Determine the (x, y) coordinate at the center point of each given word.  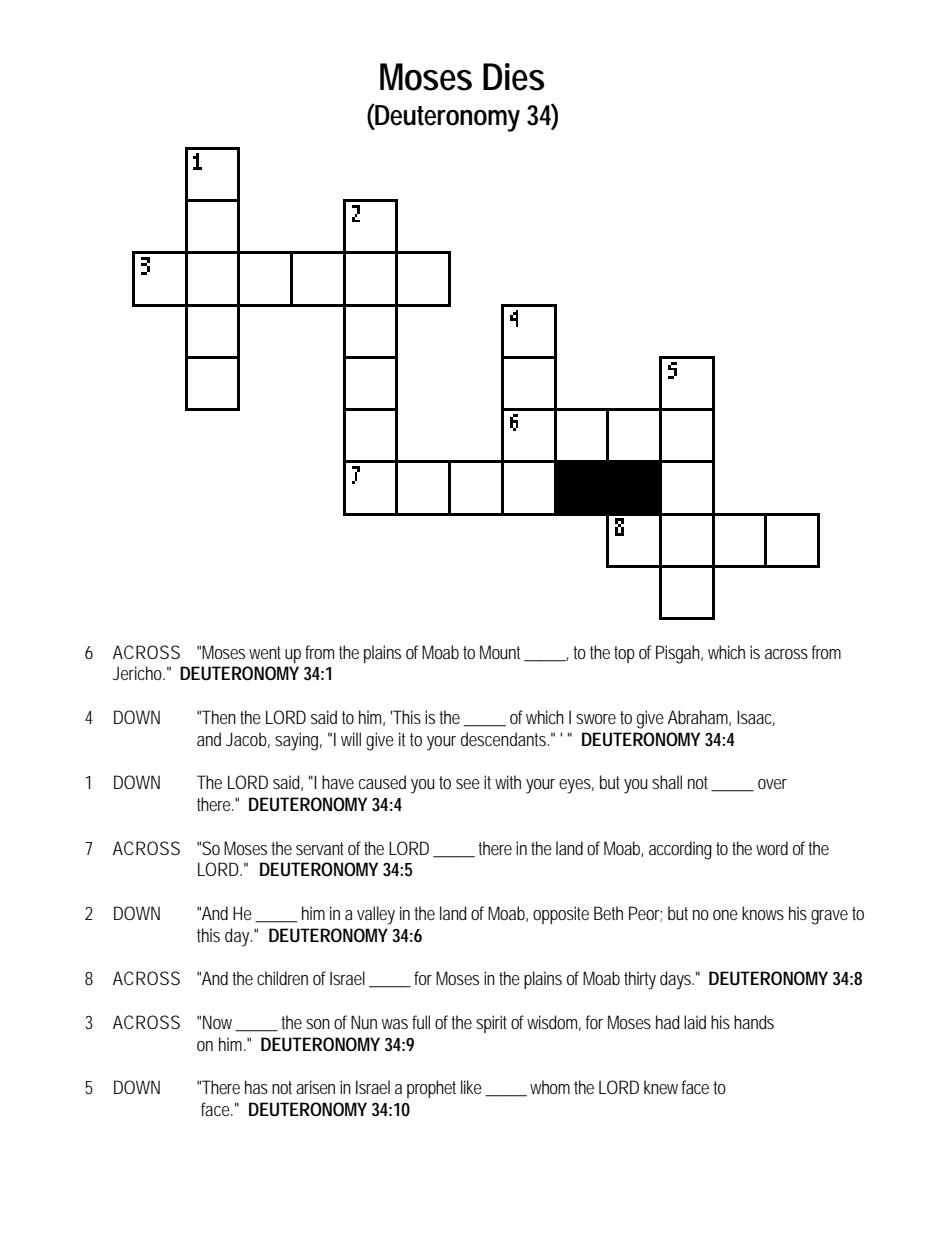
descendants (505, 739)
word (772, 848)
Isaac (756, 718)
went (265, 652)
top (624, 654)
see (468, 784)
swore (596, 719)
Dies (514, 77)
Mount (503, 653)
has (256, 1087)
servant (320, 848)
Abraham (699, 718)
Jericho (138, 673)
